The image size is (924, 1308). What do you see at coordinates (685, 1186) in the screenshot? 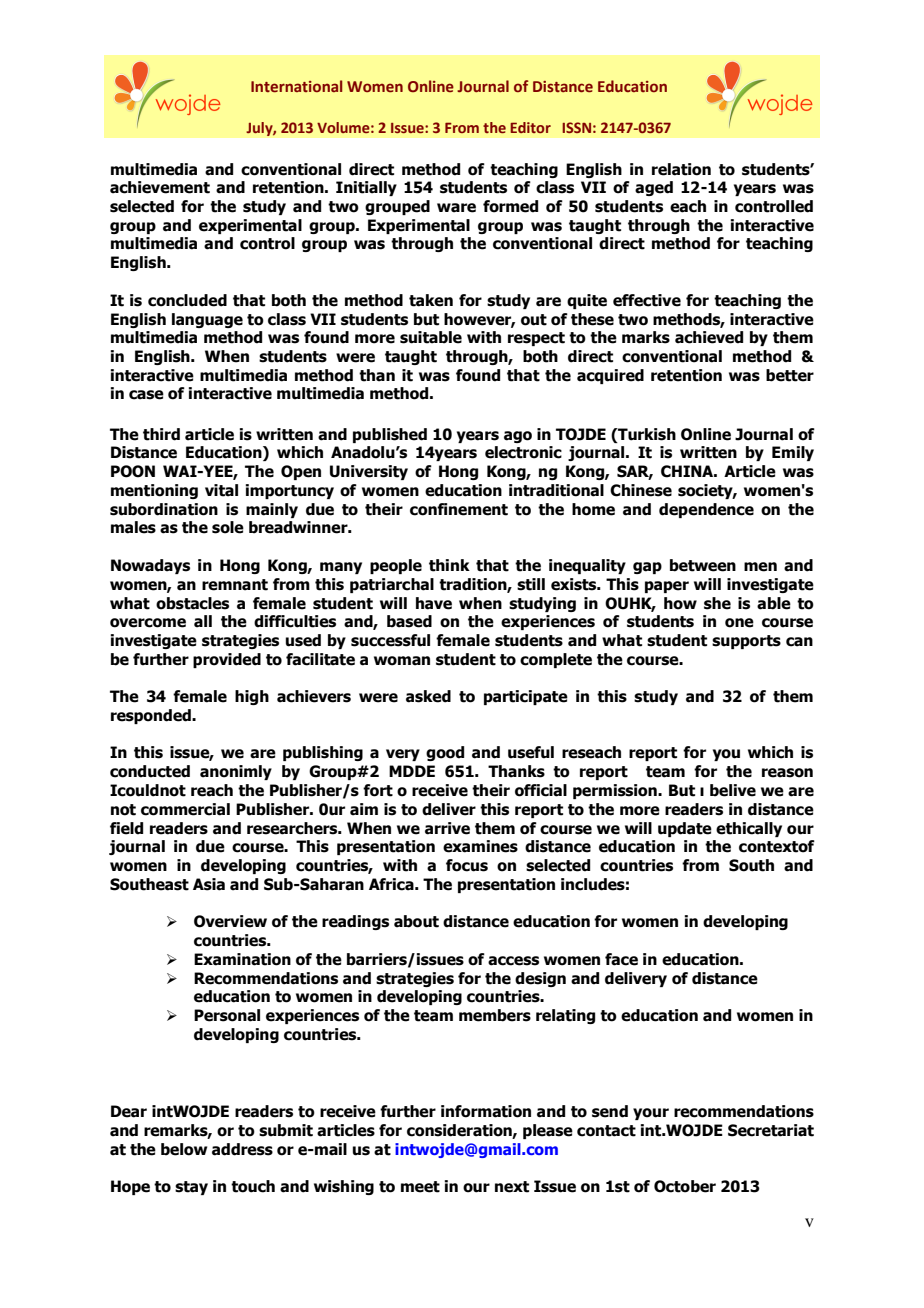
I see `October` at bounding box center [685, 1186].
